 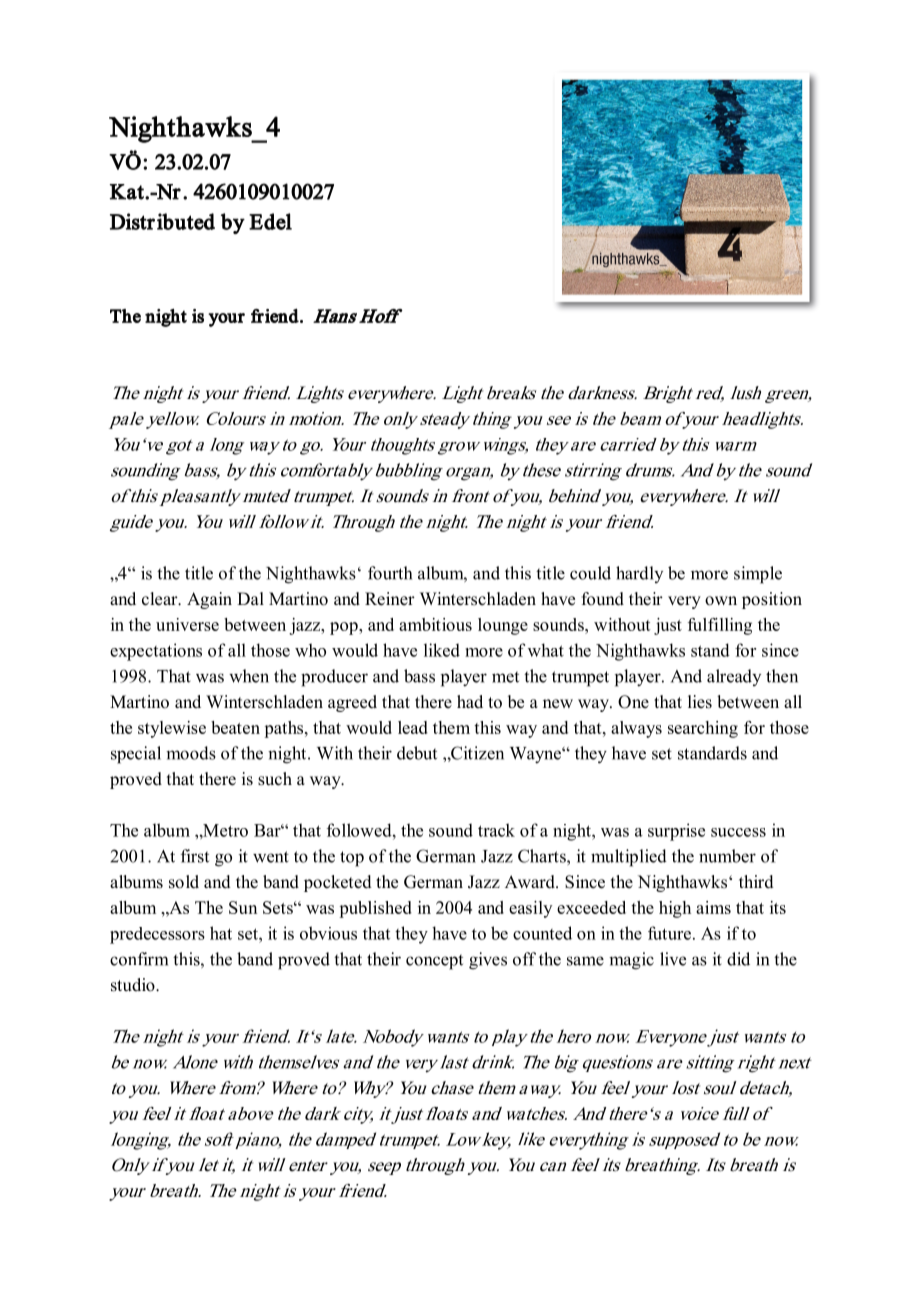 What do you see at coordinates (390, 573) in the screenshot?
I see `fourth` at bounding box center [390, 573].
